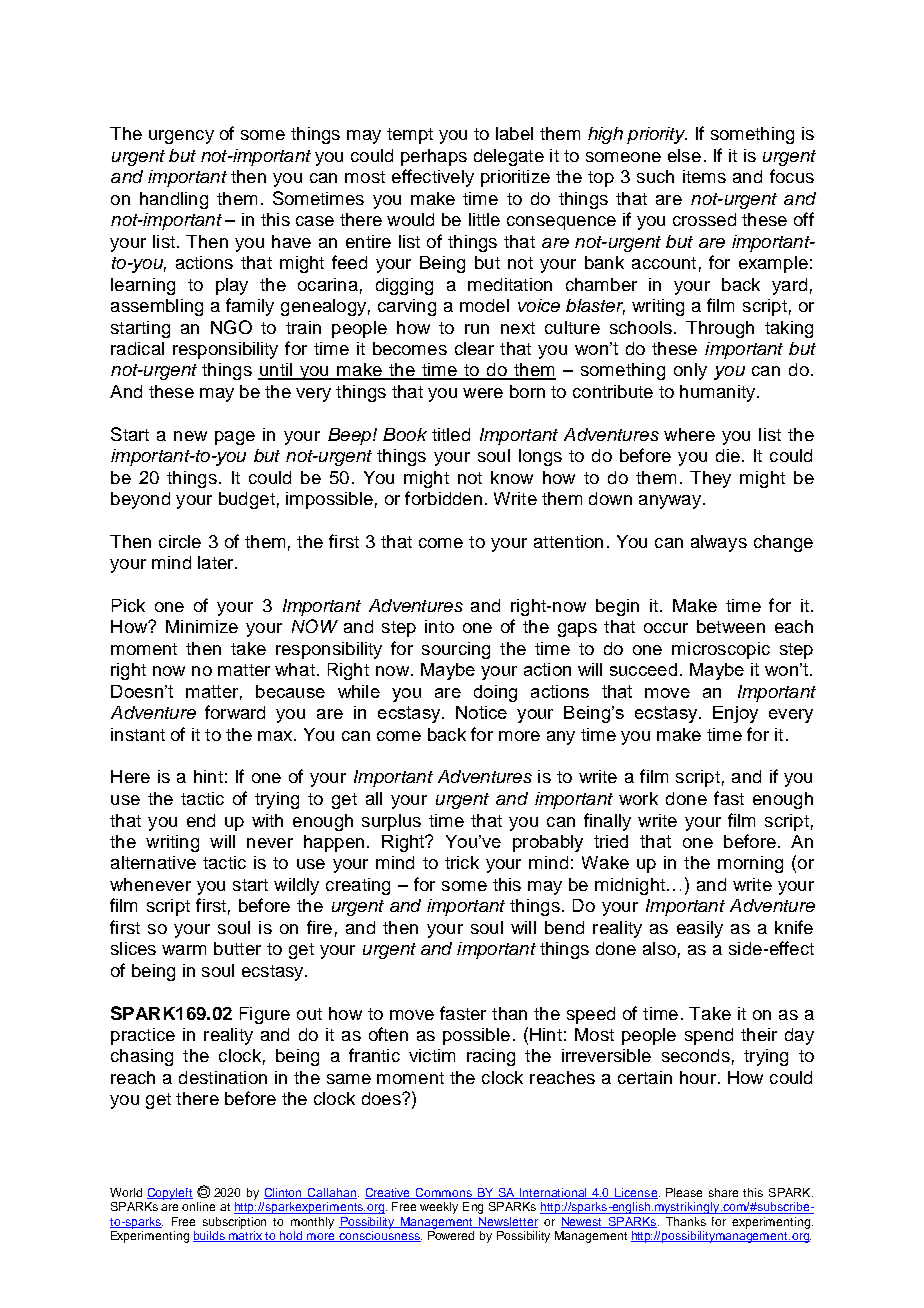 The height and width of the screenshot is (1308, 924). I want to click on online, so click(198, 1206).
